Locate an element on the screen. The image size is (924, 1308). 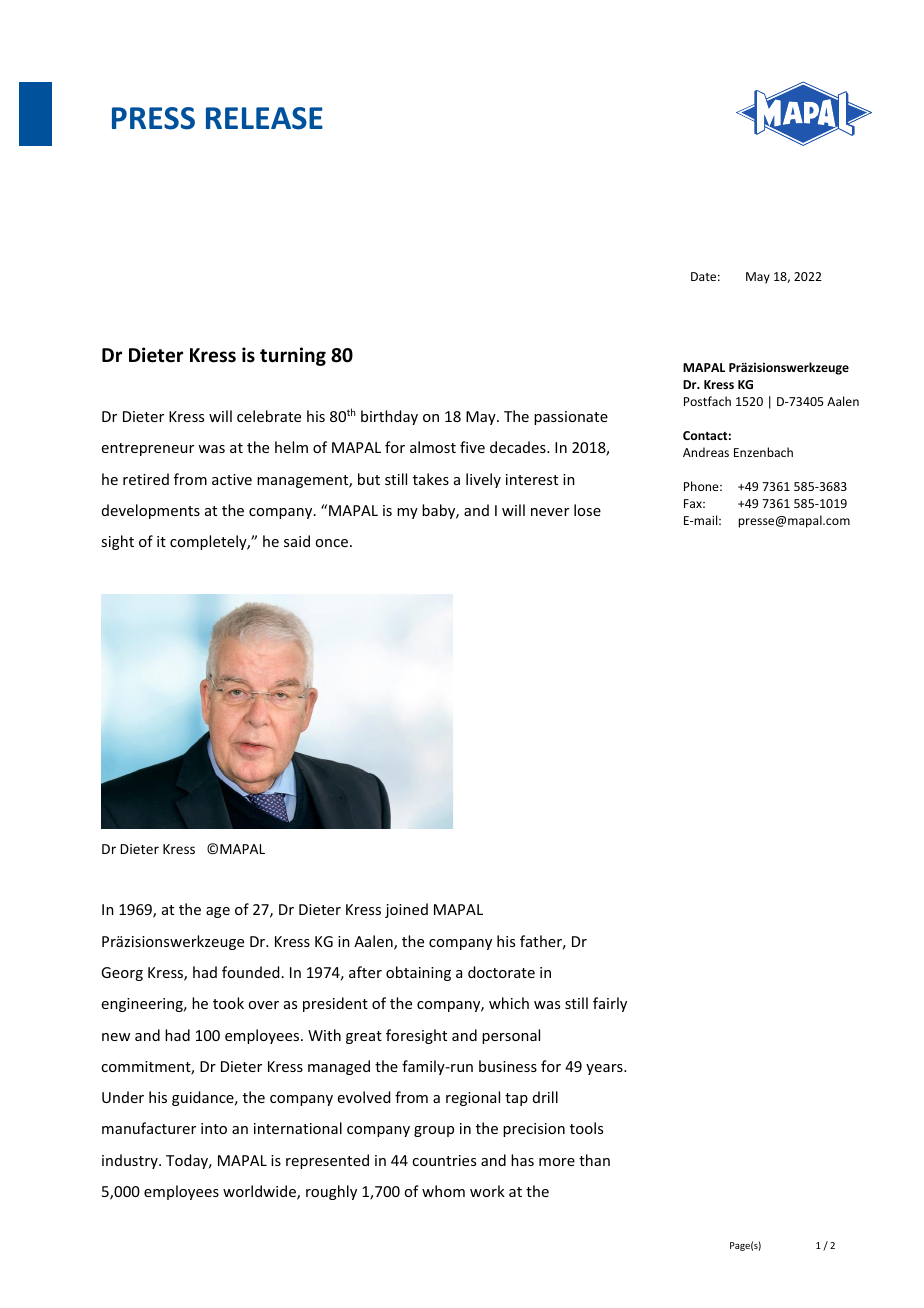
Today is located at coordinates (188, 1161).
